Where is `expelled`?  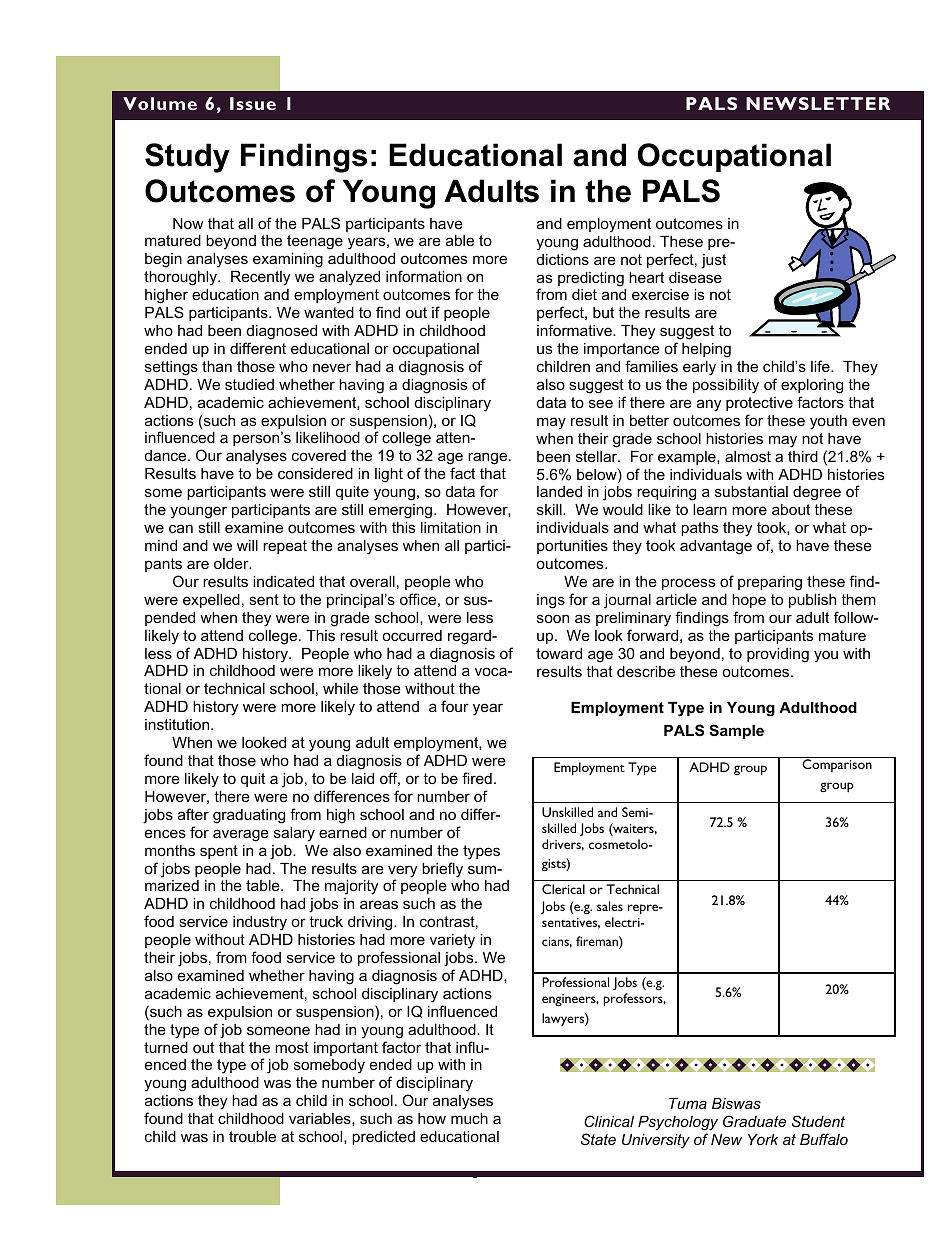
expelled is located at coordinates (211, 601).
